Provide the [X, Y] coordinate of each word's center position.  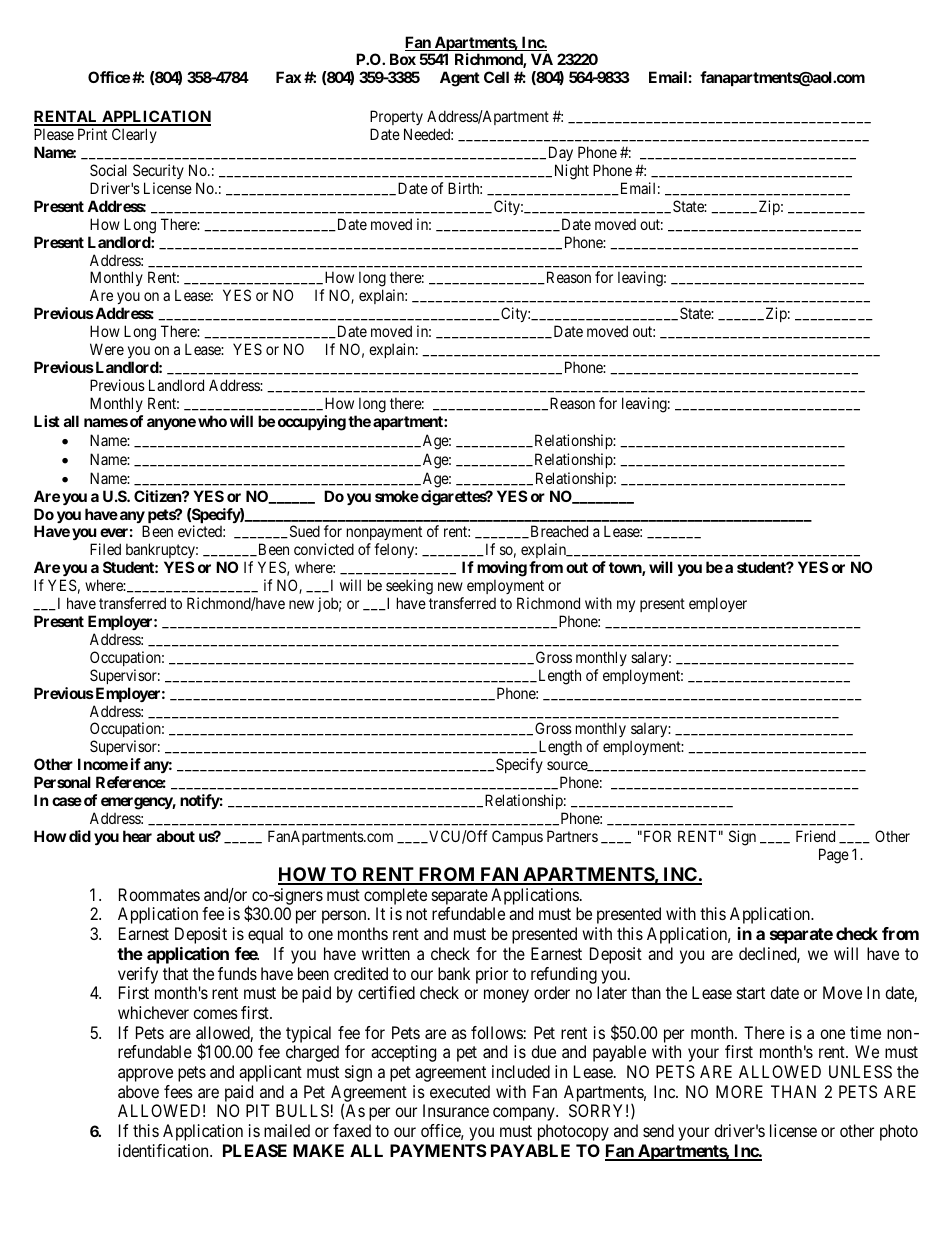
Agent [460, 79]
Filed [105, 549]
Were [107, 349]
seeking [409, 588]
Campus [517, 837]
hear [137, 836]
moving [502, 569]
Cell [496, 77]
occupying [312, 423]
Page [834, 856]
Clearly [134, 135]
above [138, 1091]
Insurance [456, 1110]
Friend [815, 836]
